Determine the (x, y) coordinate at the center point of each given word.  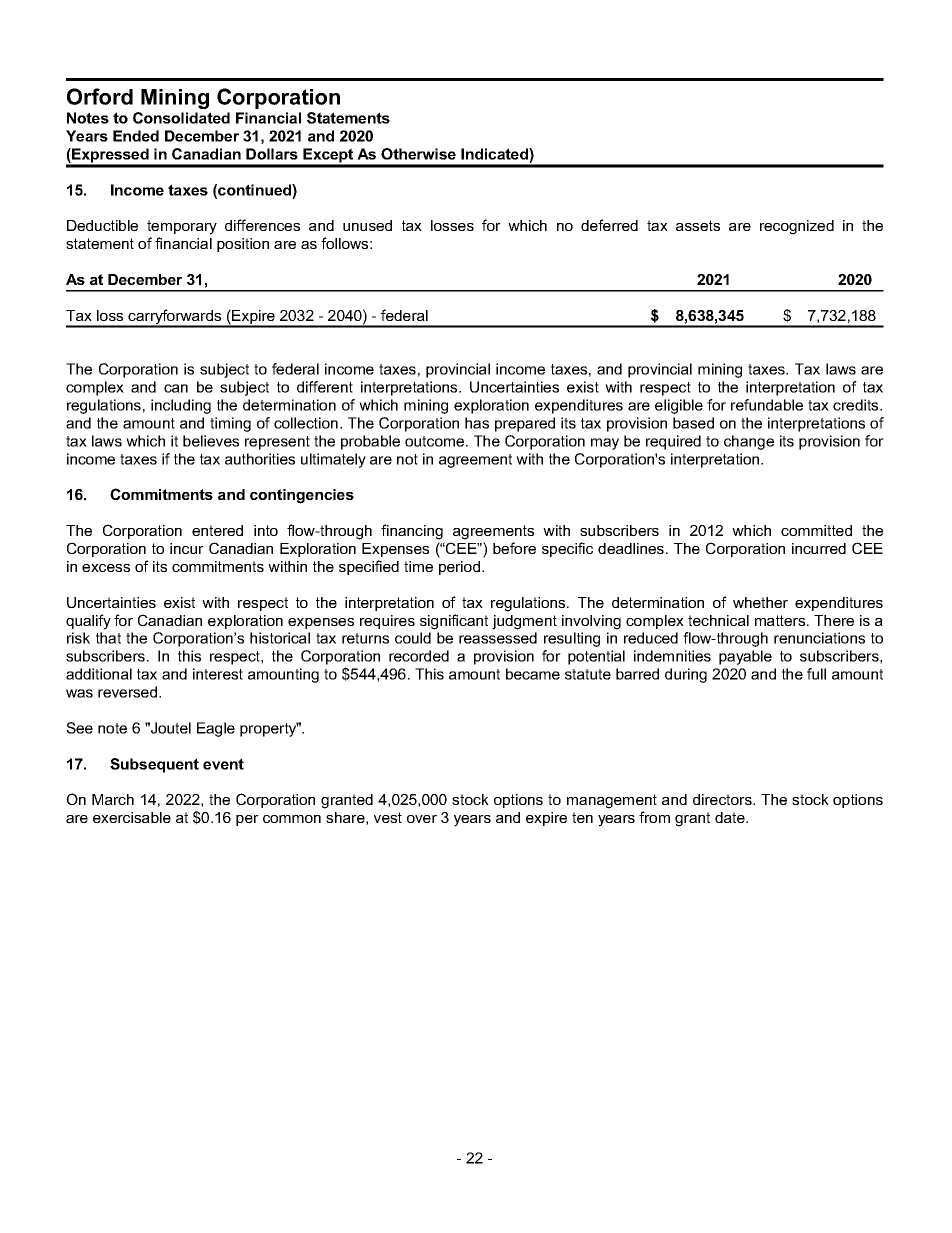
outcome (436, 441)
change (749, 442)
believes (211, 441)
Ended (136, 136)
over (422, 819)
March (113, 799)
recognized (797, 227)
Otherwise (418, 154)
